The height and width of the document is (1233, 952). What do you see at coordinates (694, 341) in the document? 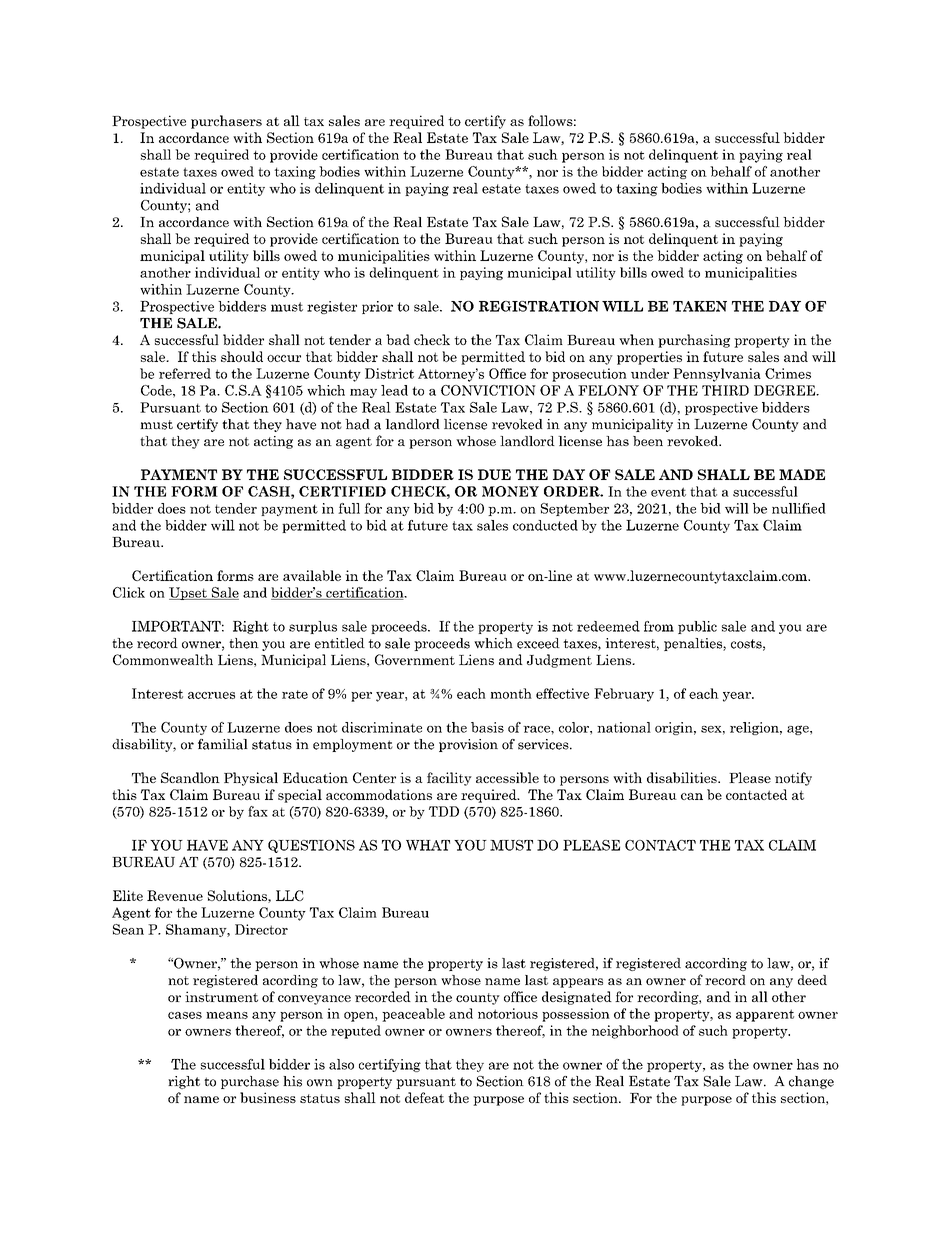
I see `purchasing` at bounding box center [694, 341].
